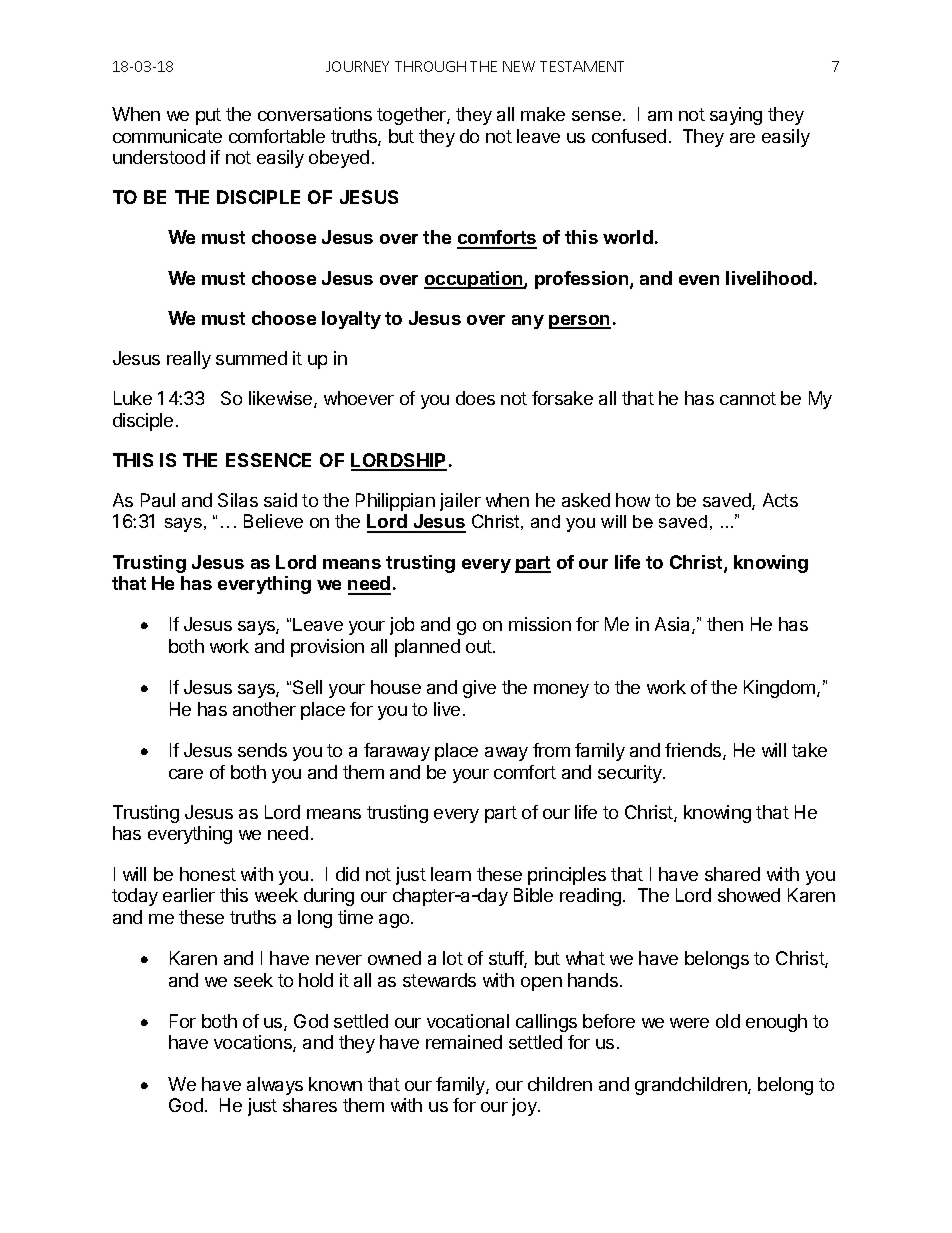 The image size is (952, 1233). I want to click on saying, so click(736, 116).
